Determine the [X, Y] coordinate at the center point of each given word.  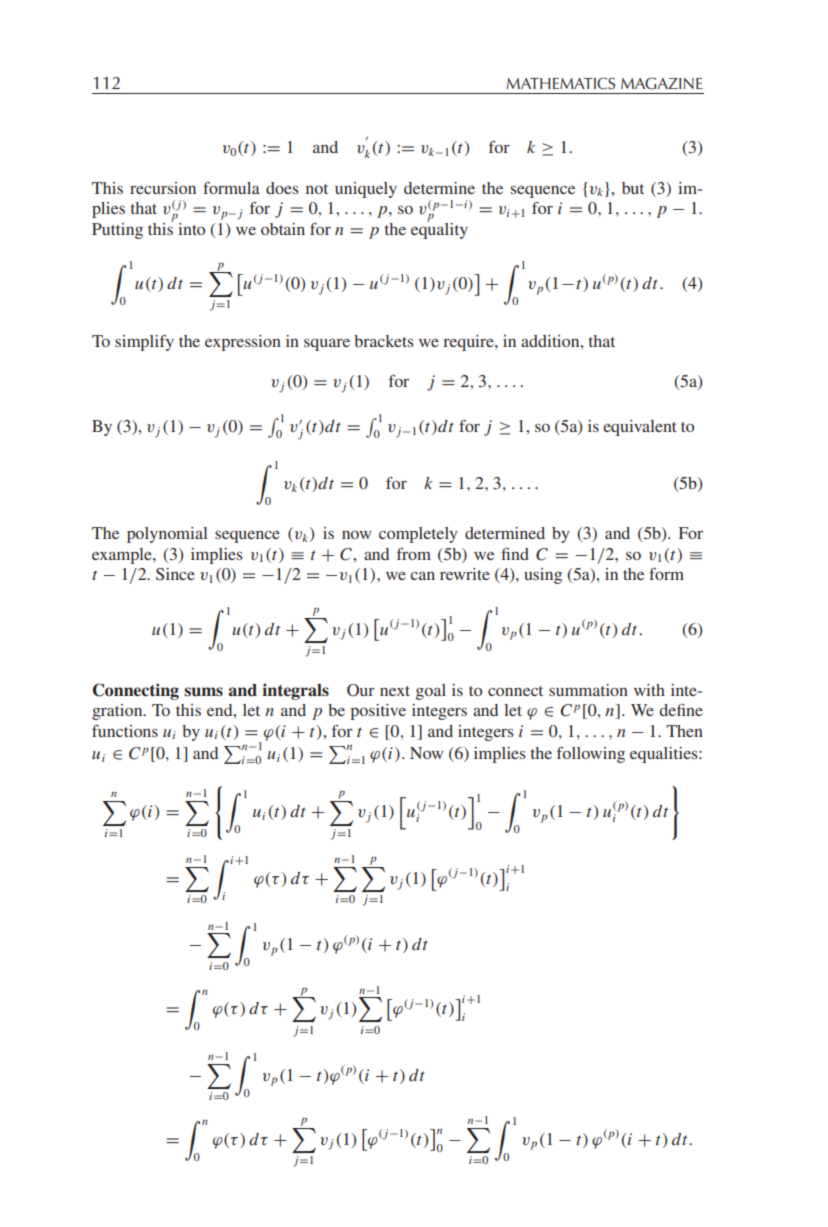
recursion [163, 188]
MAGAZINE [662, 83]
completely [418, 535]
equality [439, 229]
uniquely [366, 190]
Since [175, 574]
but [633, 188]
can [422, 575]
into [191, 229]
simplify [144, 343]
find [515, 554]
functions [125, 731]
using [543, 576]
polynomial [167, 535]
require [469, 343]
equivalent [640, 428]
